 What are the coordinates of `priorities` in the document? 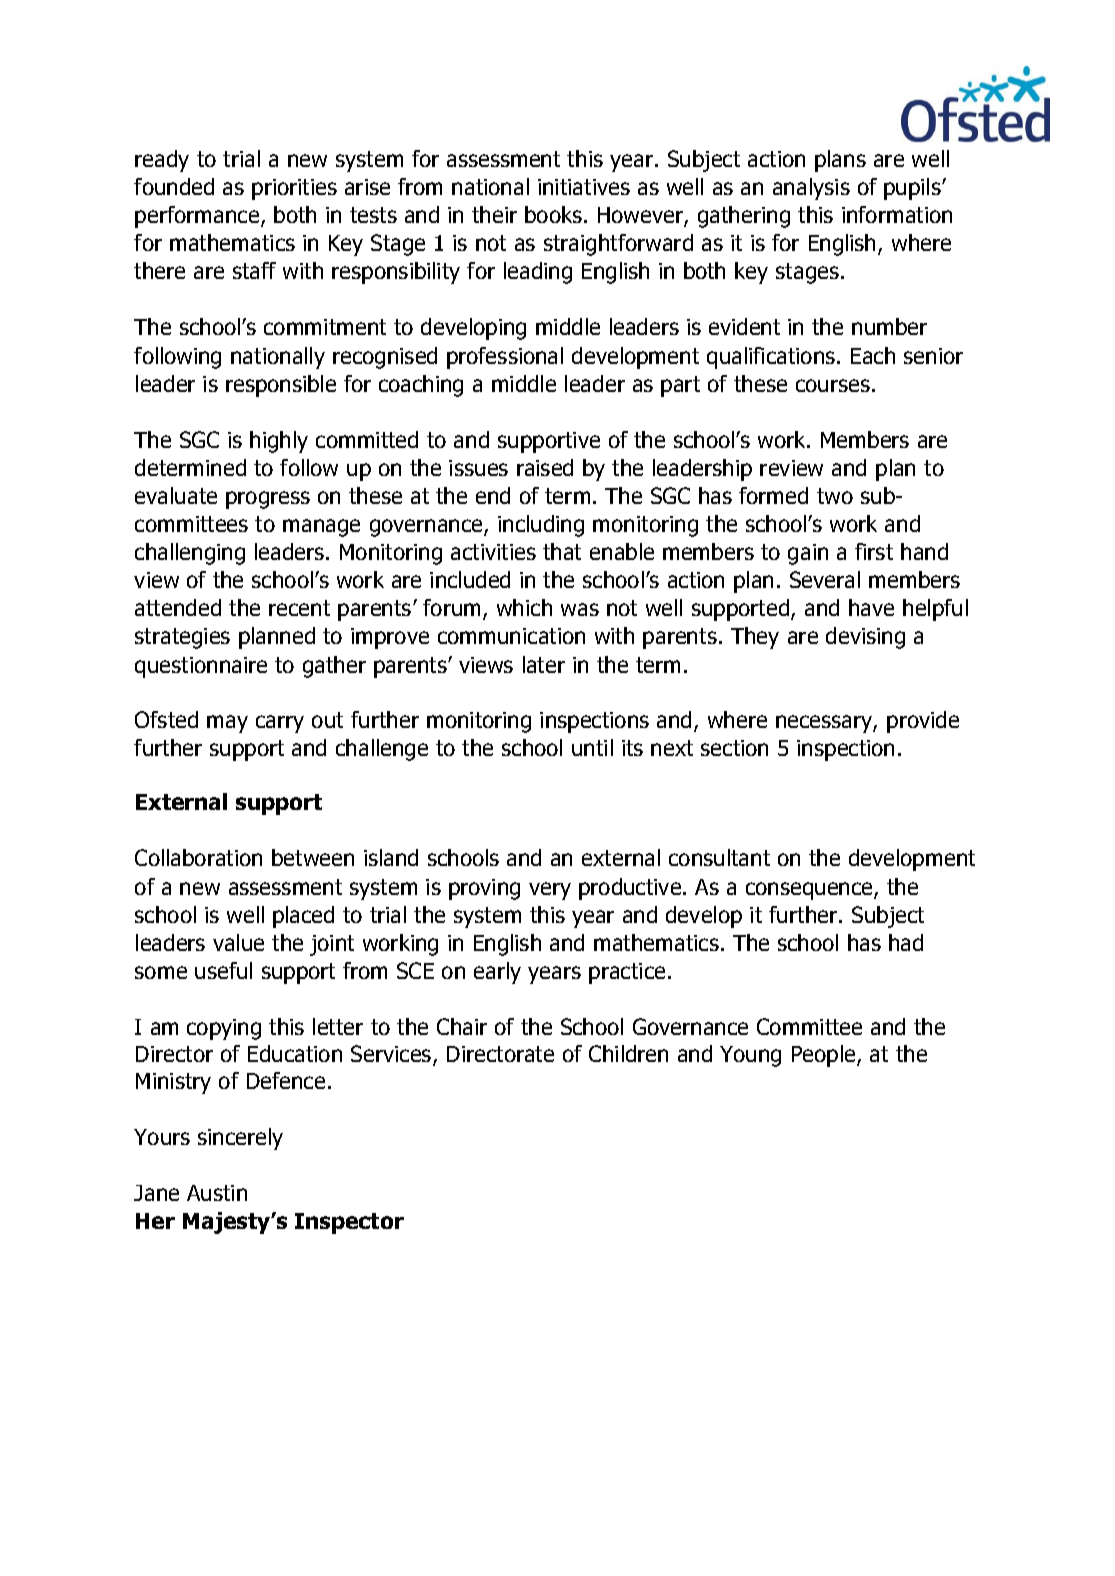 It's located at (294, 189).
